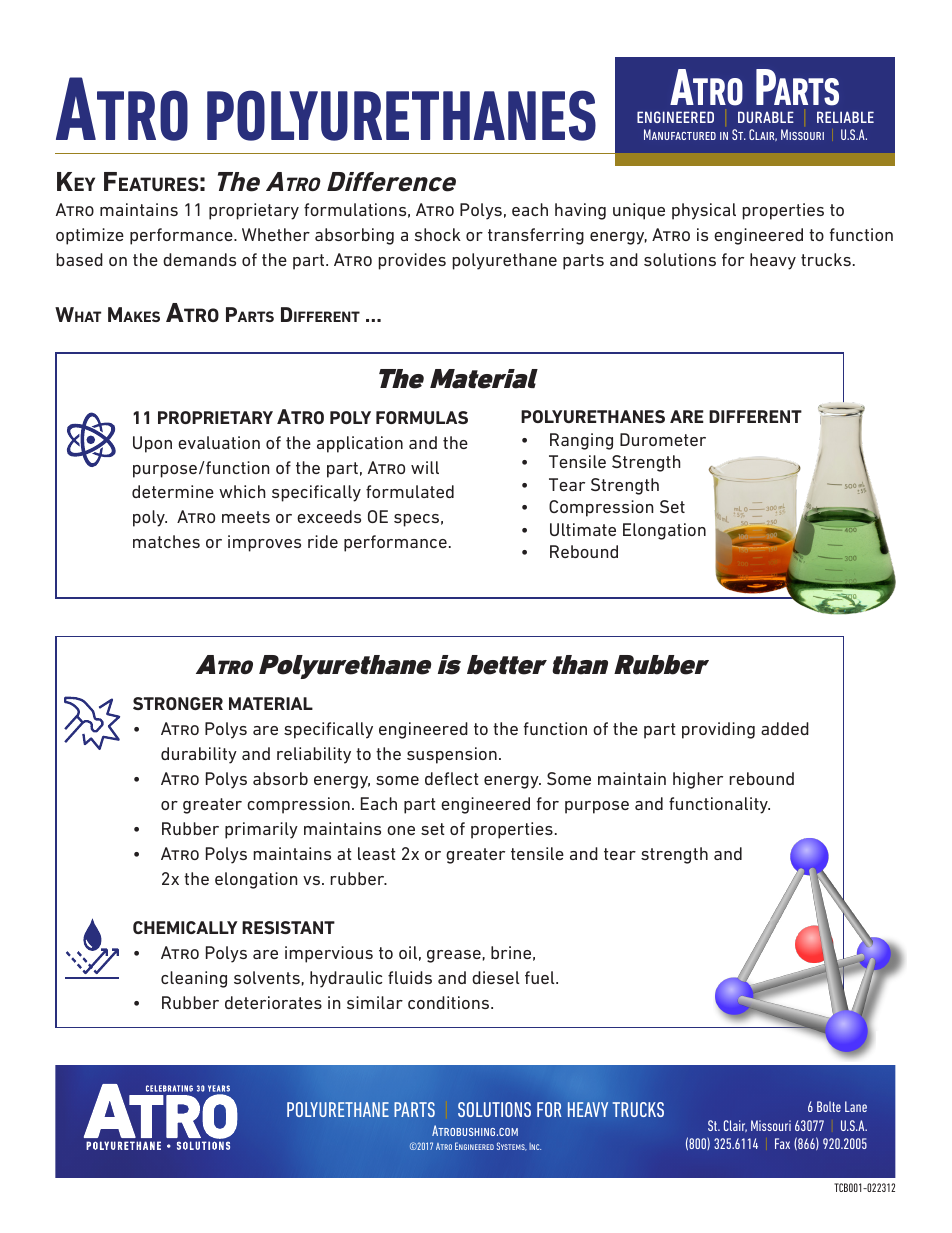 The width and height of the page is (952, 1233). I want to click on durable, so click(766, 117).
